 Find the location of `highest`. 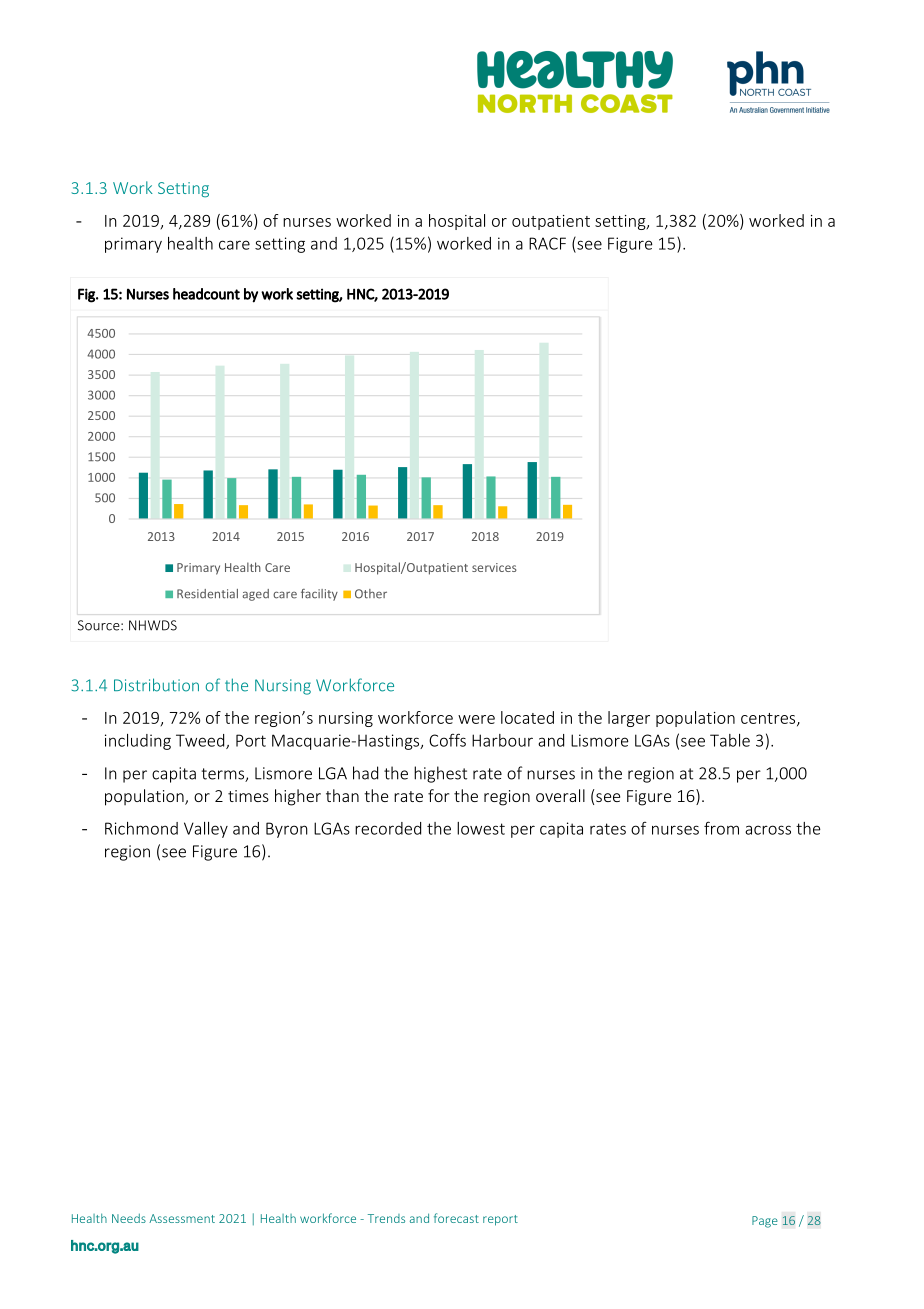

highest is located at coordinates (440, 774).
